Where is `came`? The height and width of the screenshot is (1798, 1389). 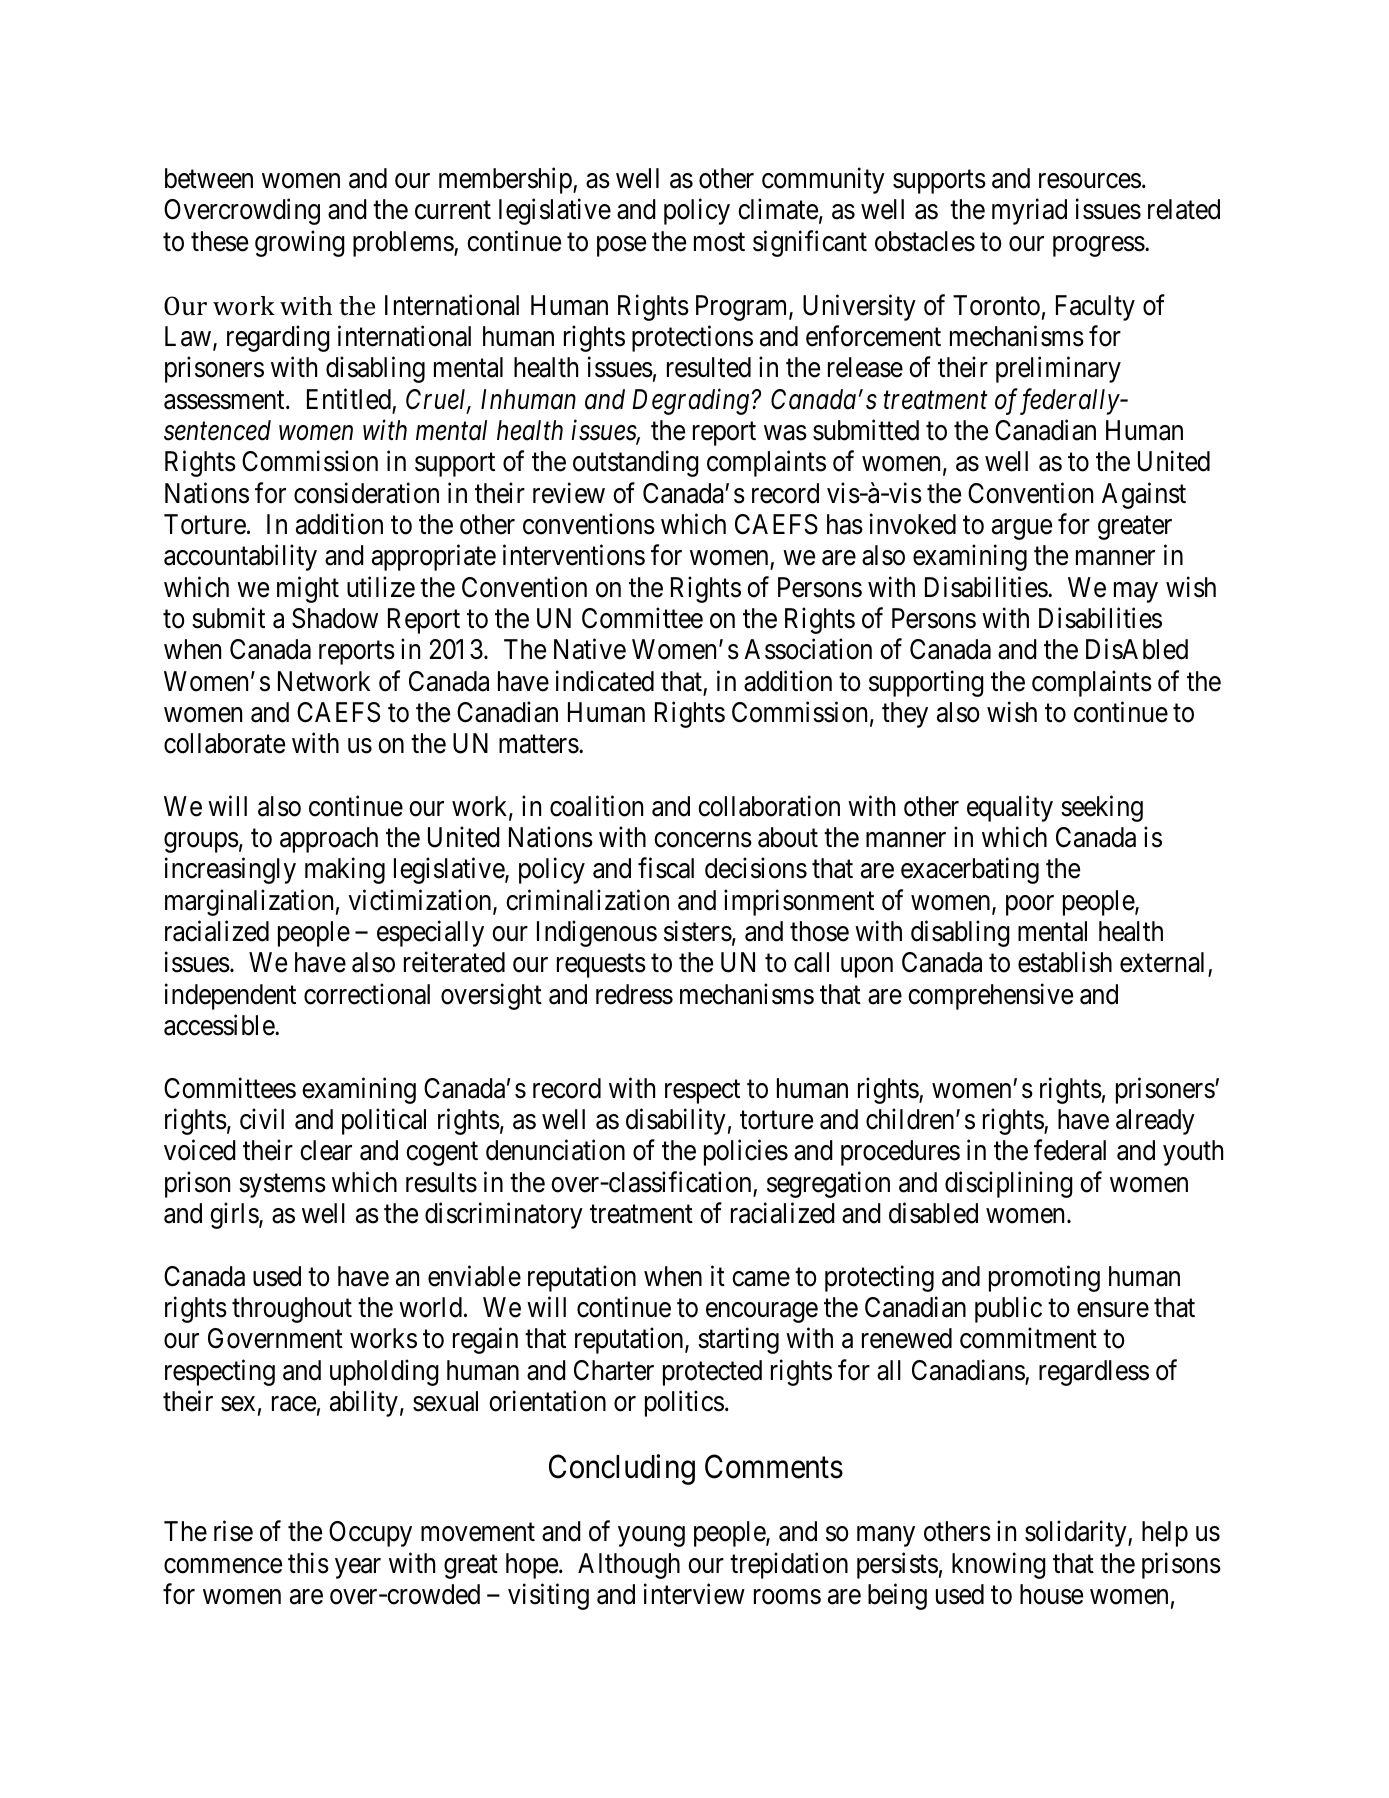
came is located at coordinates (761, 1279).
